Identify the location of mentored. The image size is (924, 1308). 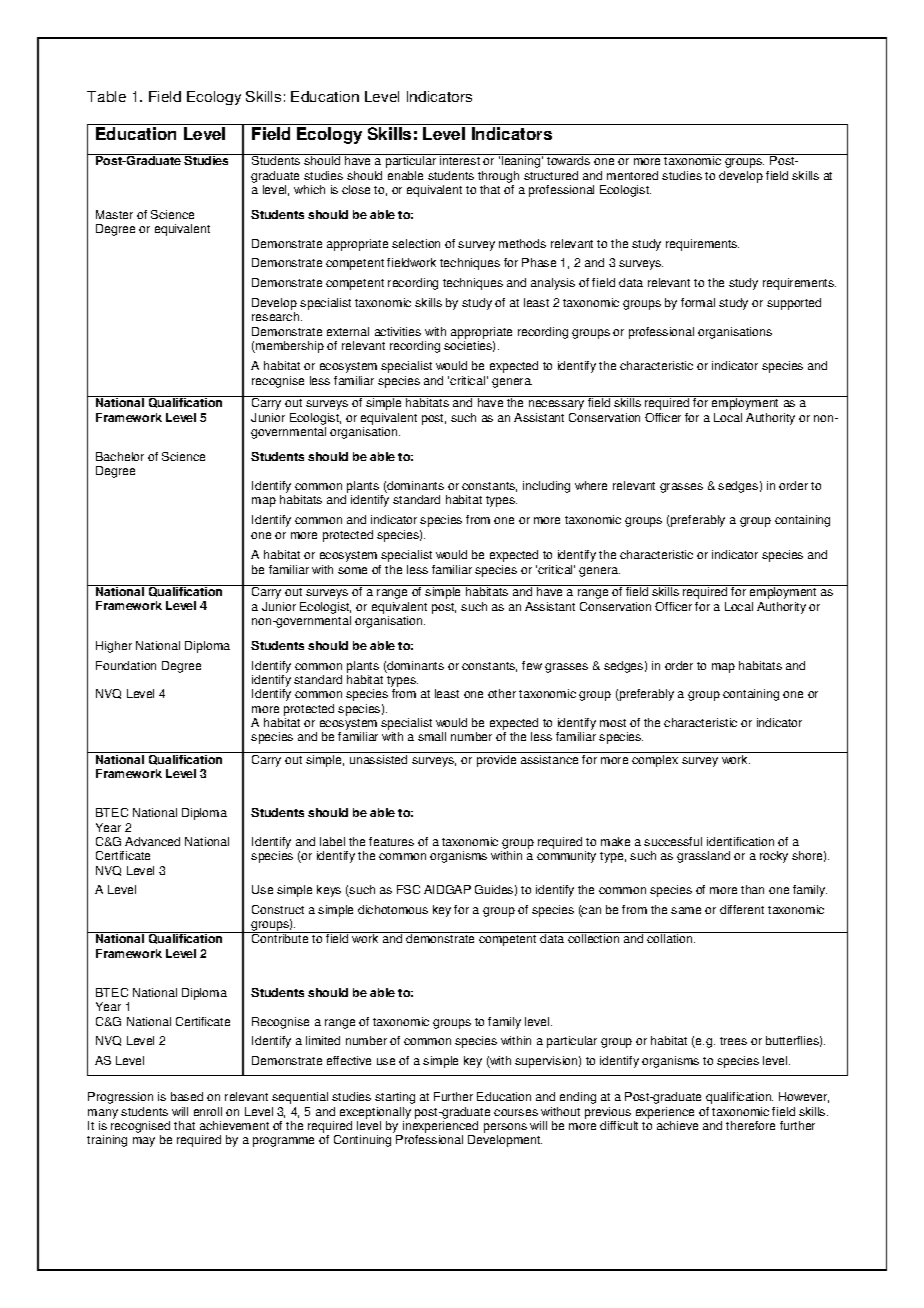
(632, 175).
